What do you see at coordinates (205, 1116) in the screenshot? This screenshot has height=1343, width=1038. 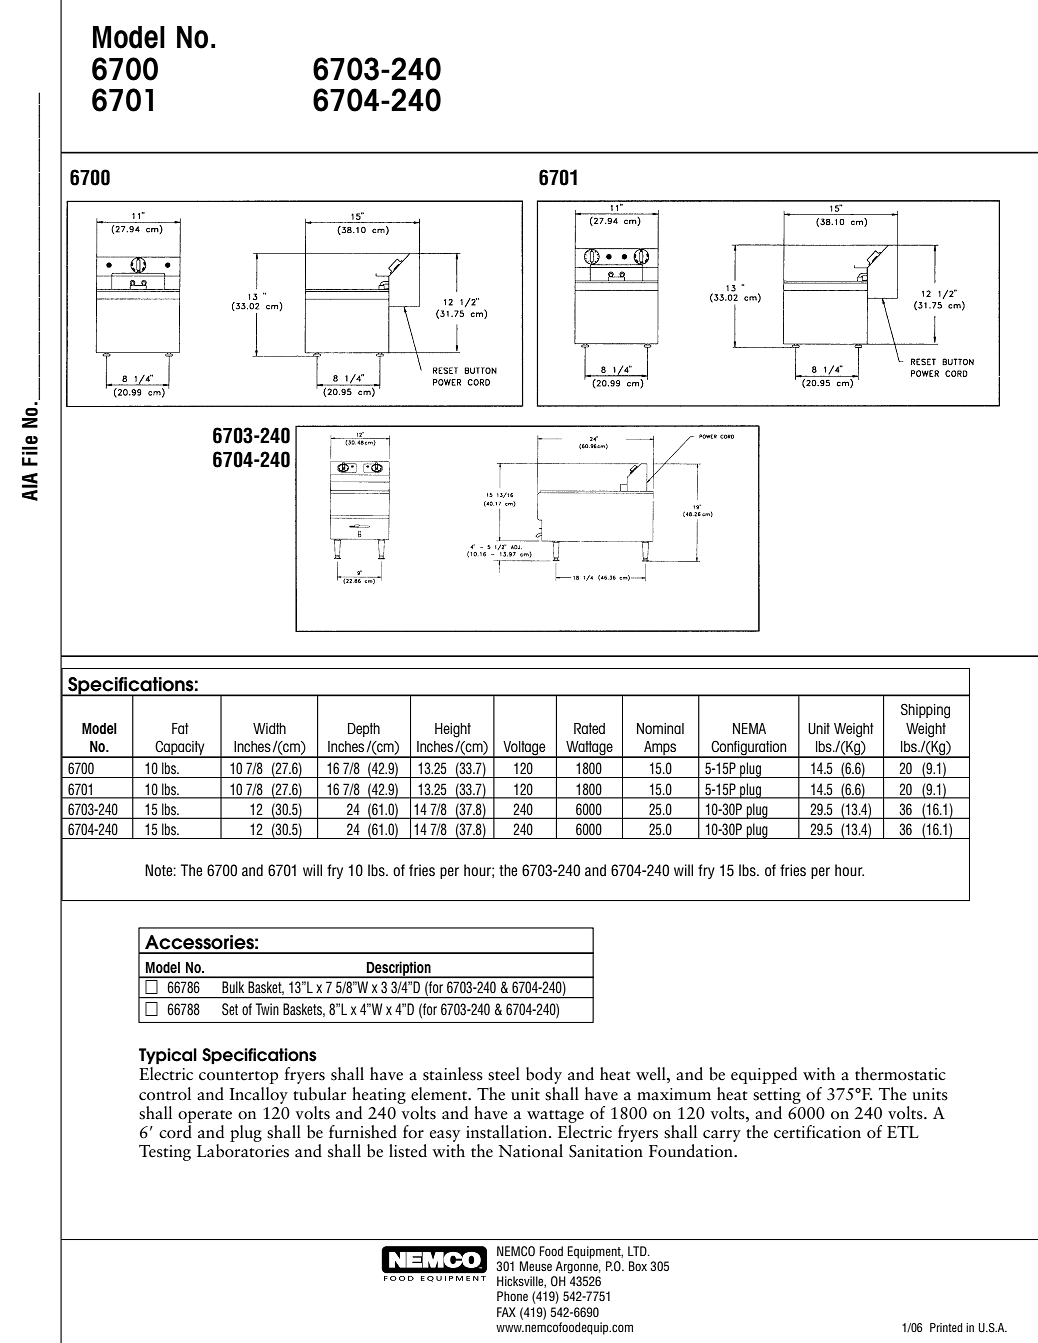 I see `operate` at bounding box center [205, 1116].
